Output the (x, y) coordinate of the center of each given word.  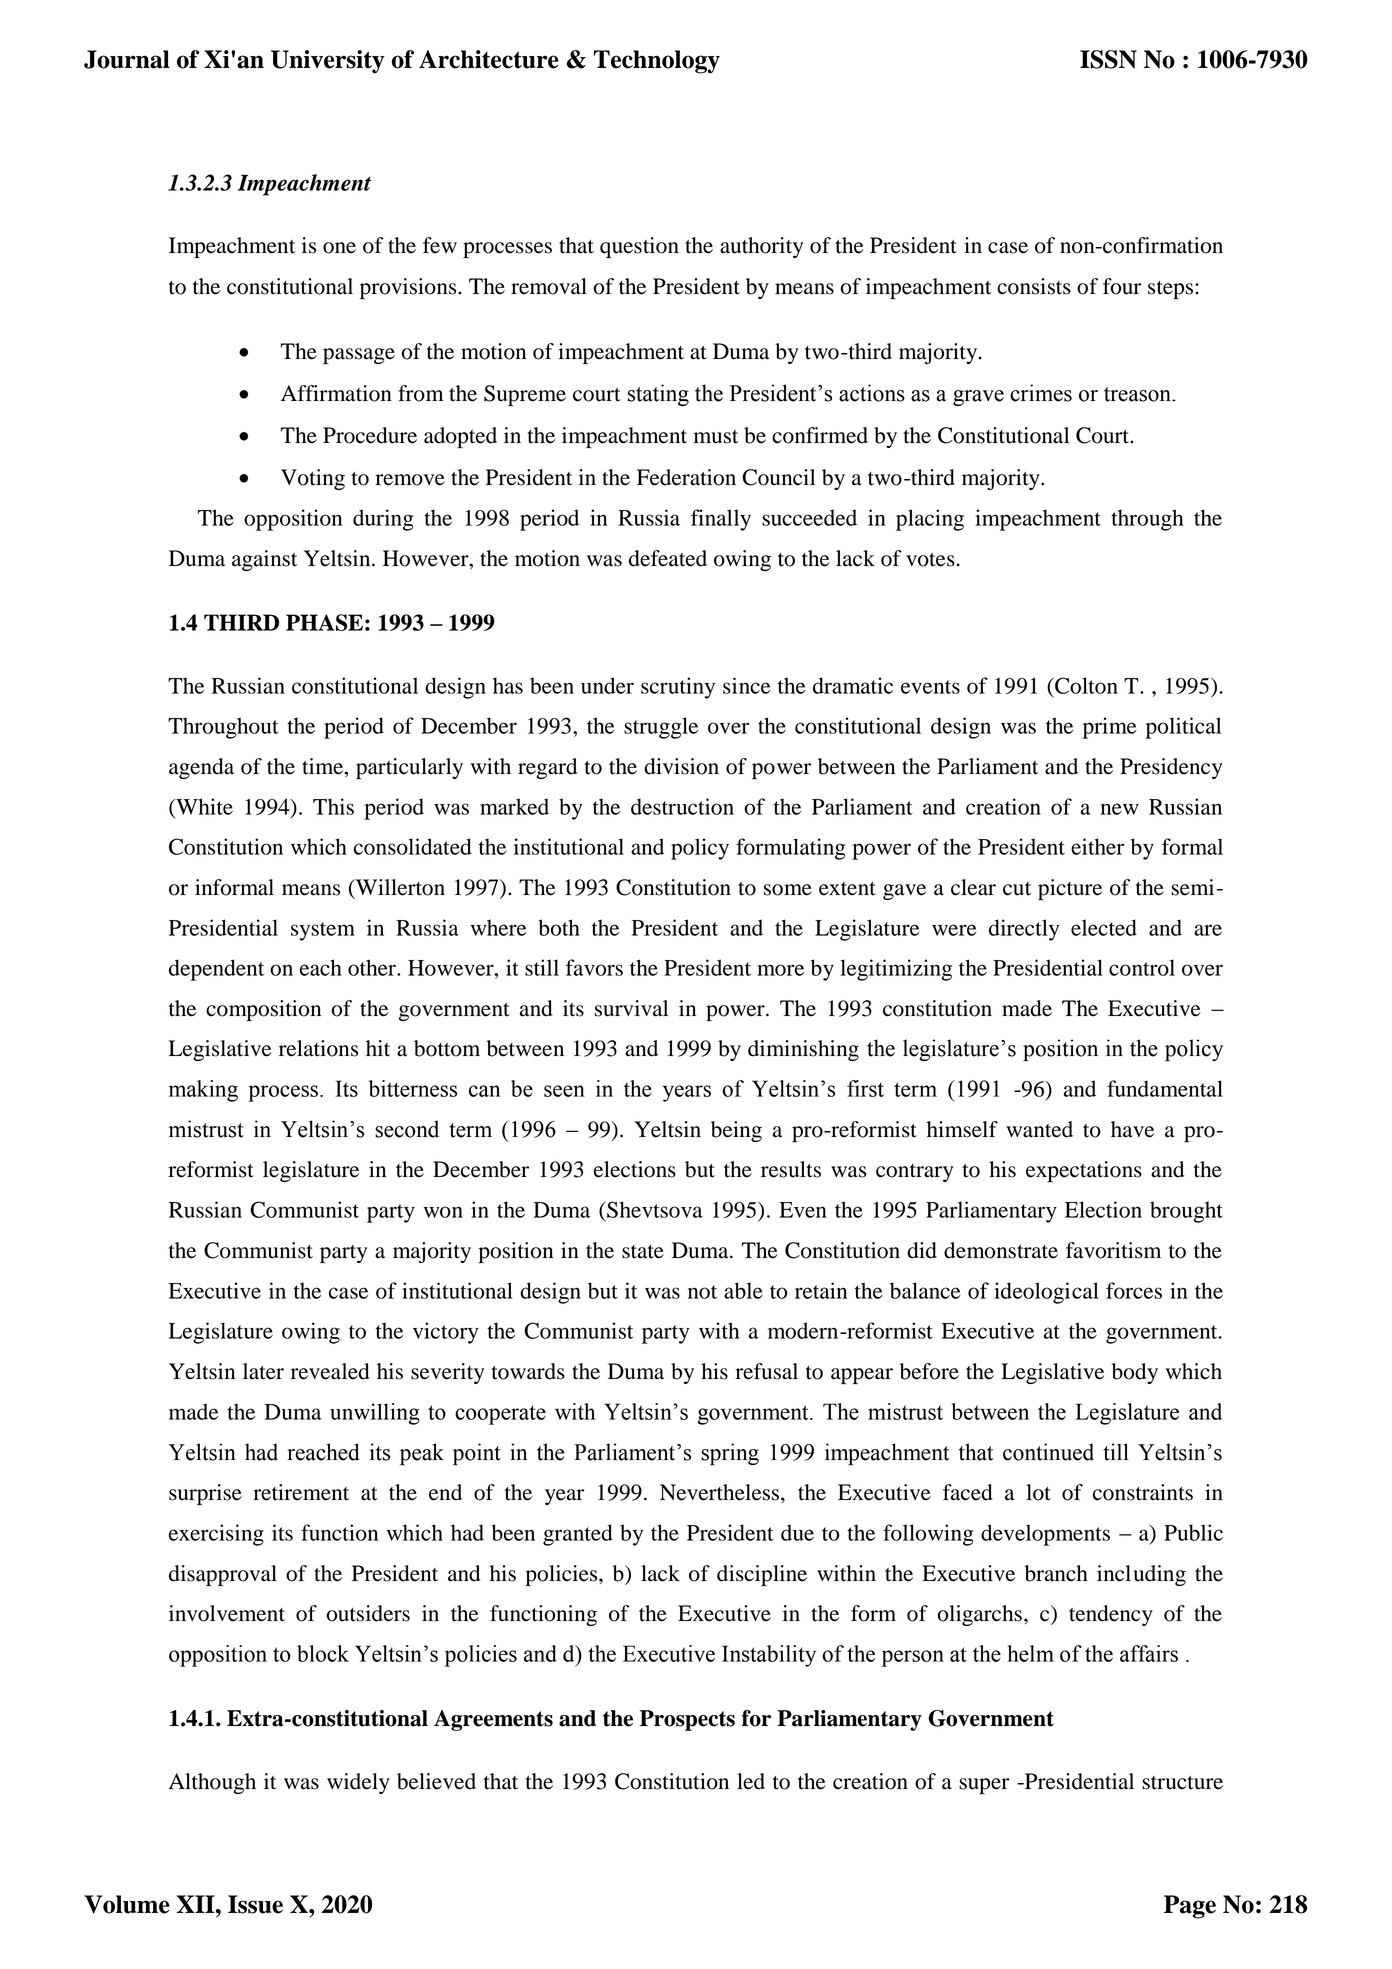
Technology (657, 62)
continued (1048, 1452)
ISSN (1108, 59)
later (263, 1371)
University (328, 62)
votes (930, 560)
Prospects (687, 1720)
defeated (668, 558)
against (264, 560)
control (1142, 967)
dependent (216, 970)
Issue (255, 1904)
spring (730, 1454)
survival (631, 1008)
